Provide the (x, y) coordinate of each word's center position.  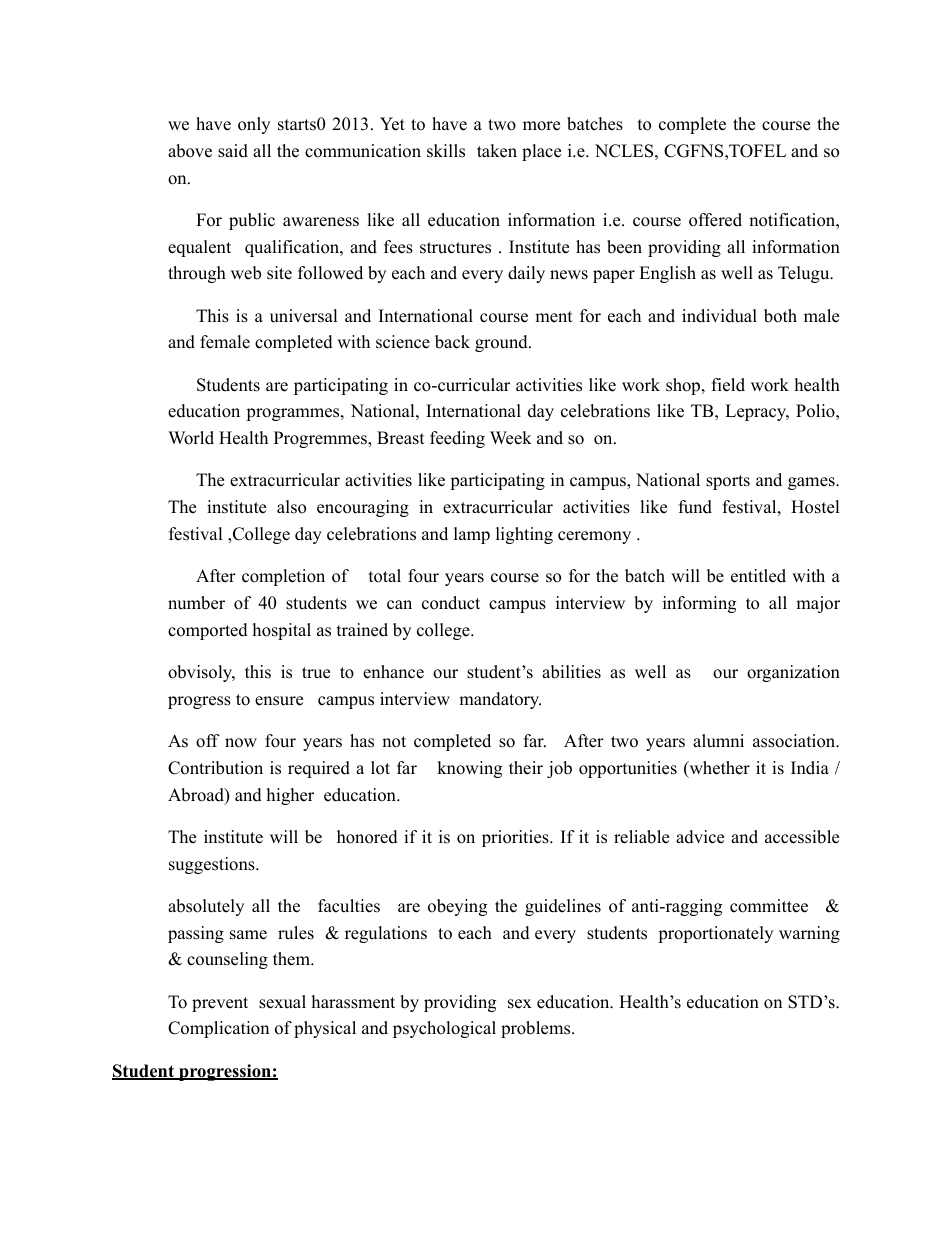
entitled (758, 576)
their (526, 768)
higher (290, 796)
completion (283, 577)
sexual (282, 1002)
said (233, 151)
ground (502, 343)
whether (718, 769)
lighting (524, 535)
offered (715, 220)
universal (304, 316)
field (728, 385)
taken (497, 151)
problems (537, 1029)
